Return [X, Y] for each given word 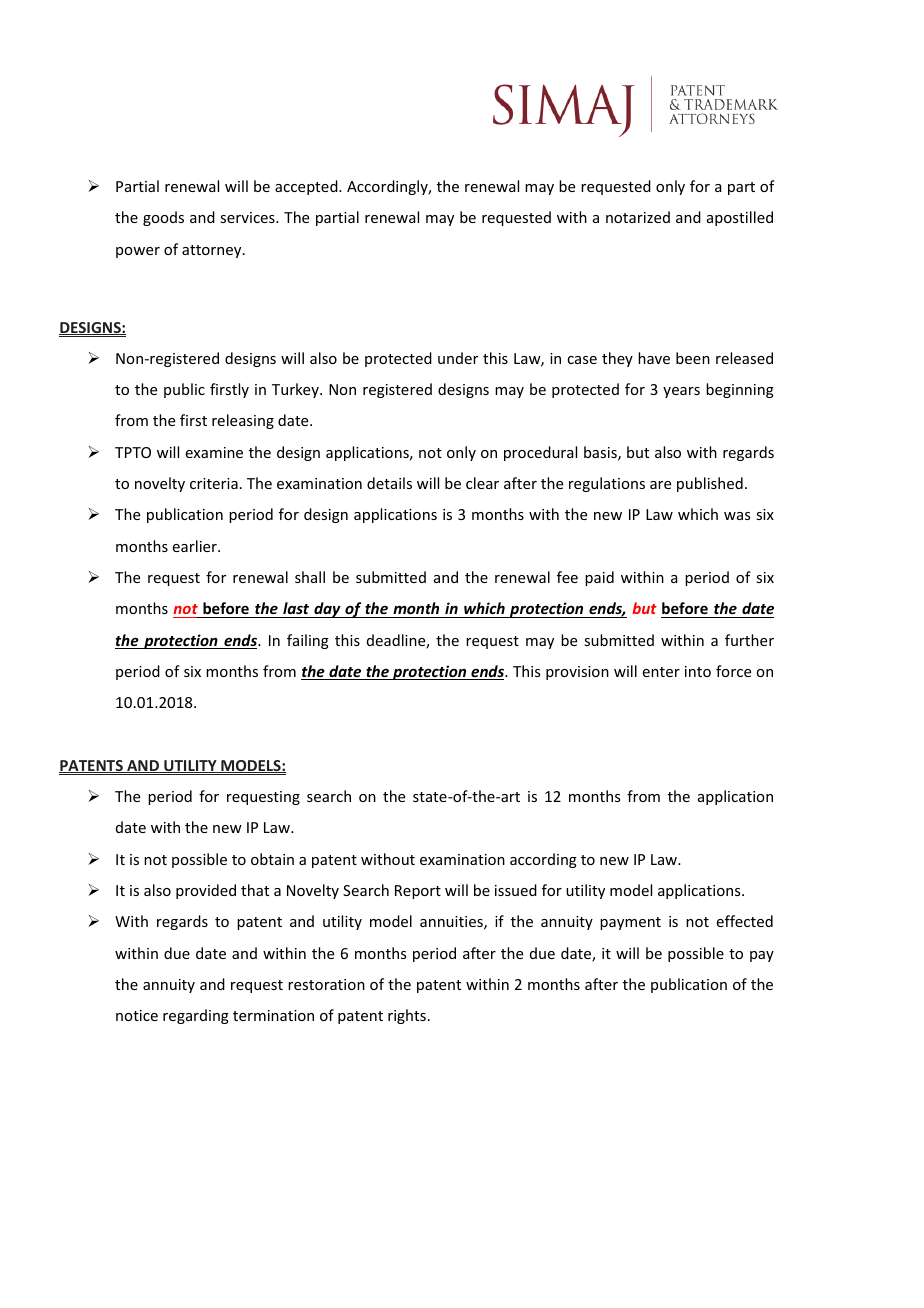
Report [418, 892]
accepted [307, 187]
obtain [272, 859]
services [248, 217]
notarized [638, 217]
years [681, 392]
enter [661, 672]
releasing [243, 421]
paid [599, 578]
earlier [196, 546]
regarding [196, 1016]
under [458, 358]
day [327, 610]
